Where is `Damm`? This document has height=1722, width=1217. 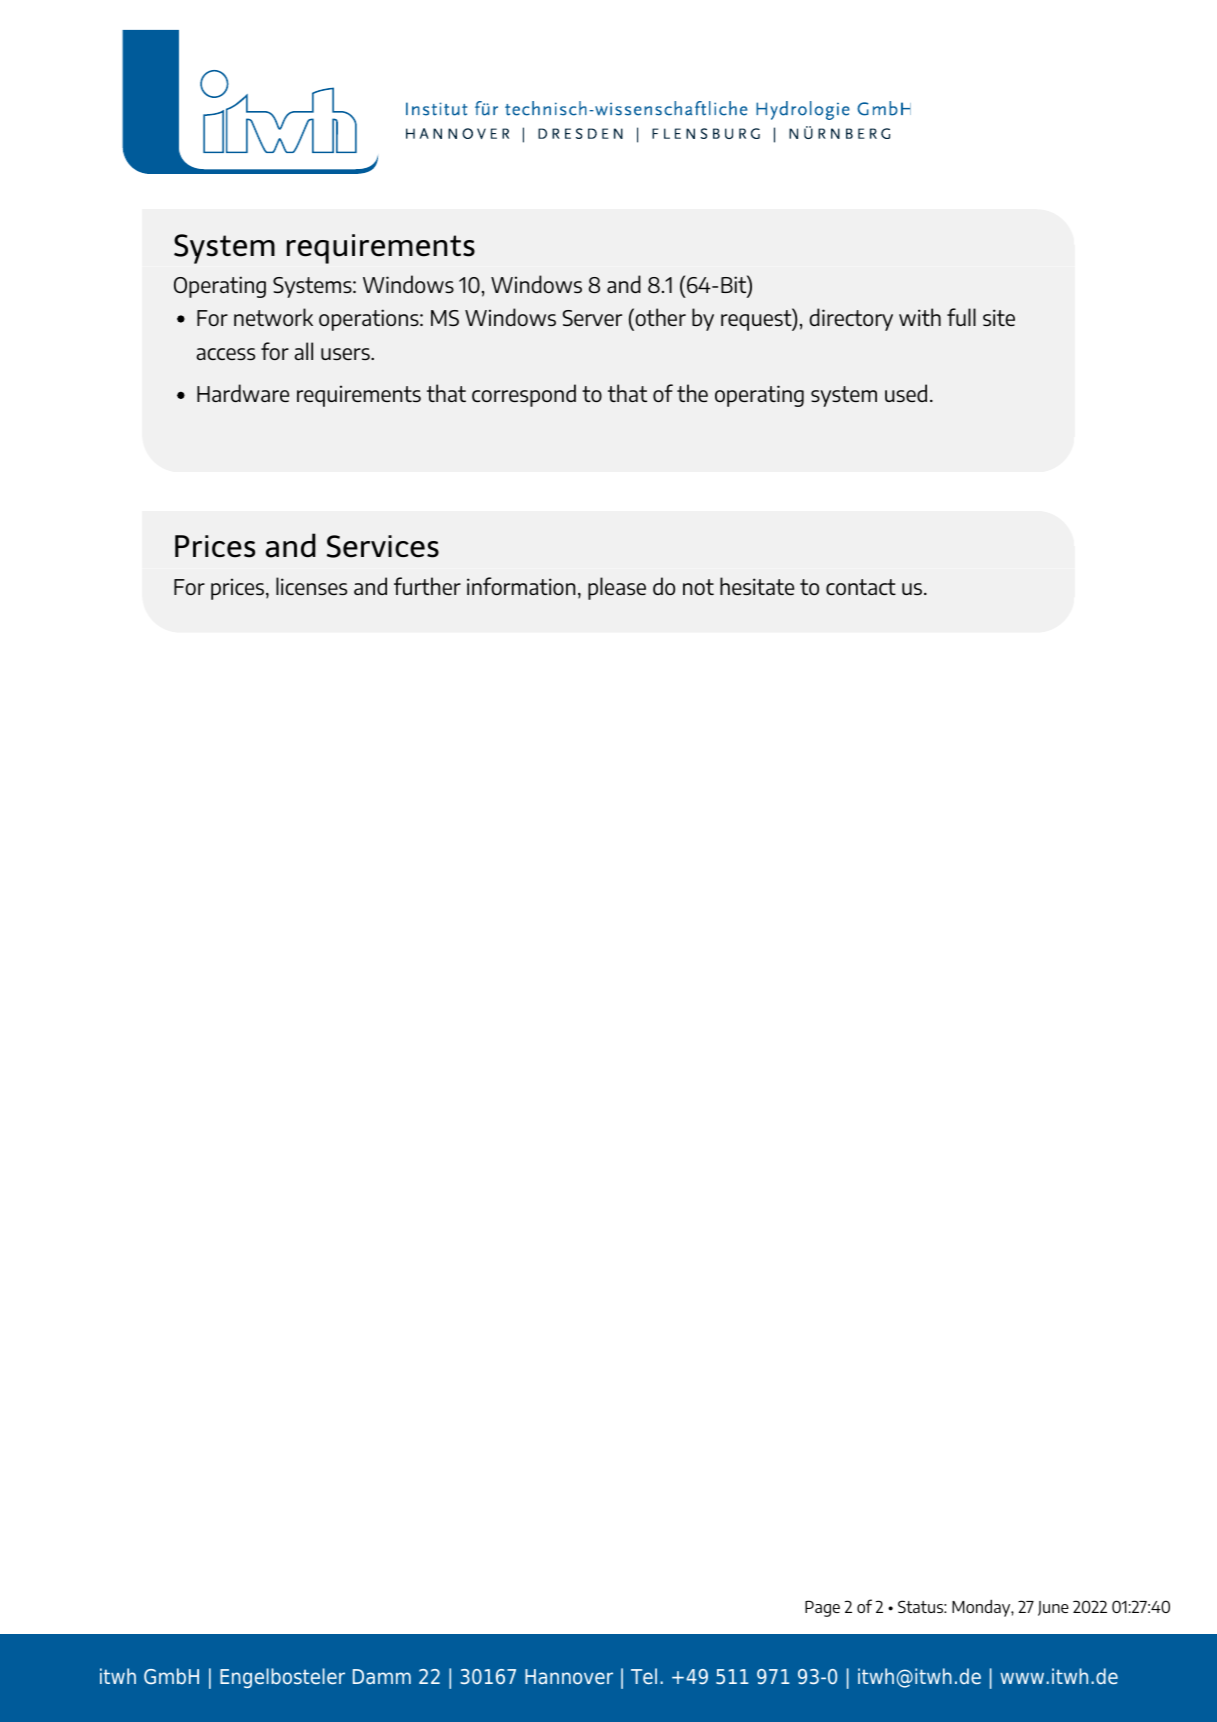
Damm is located at coordinates (382, 1676).
